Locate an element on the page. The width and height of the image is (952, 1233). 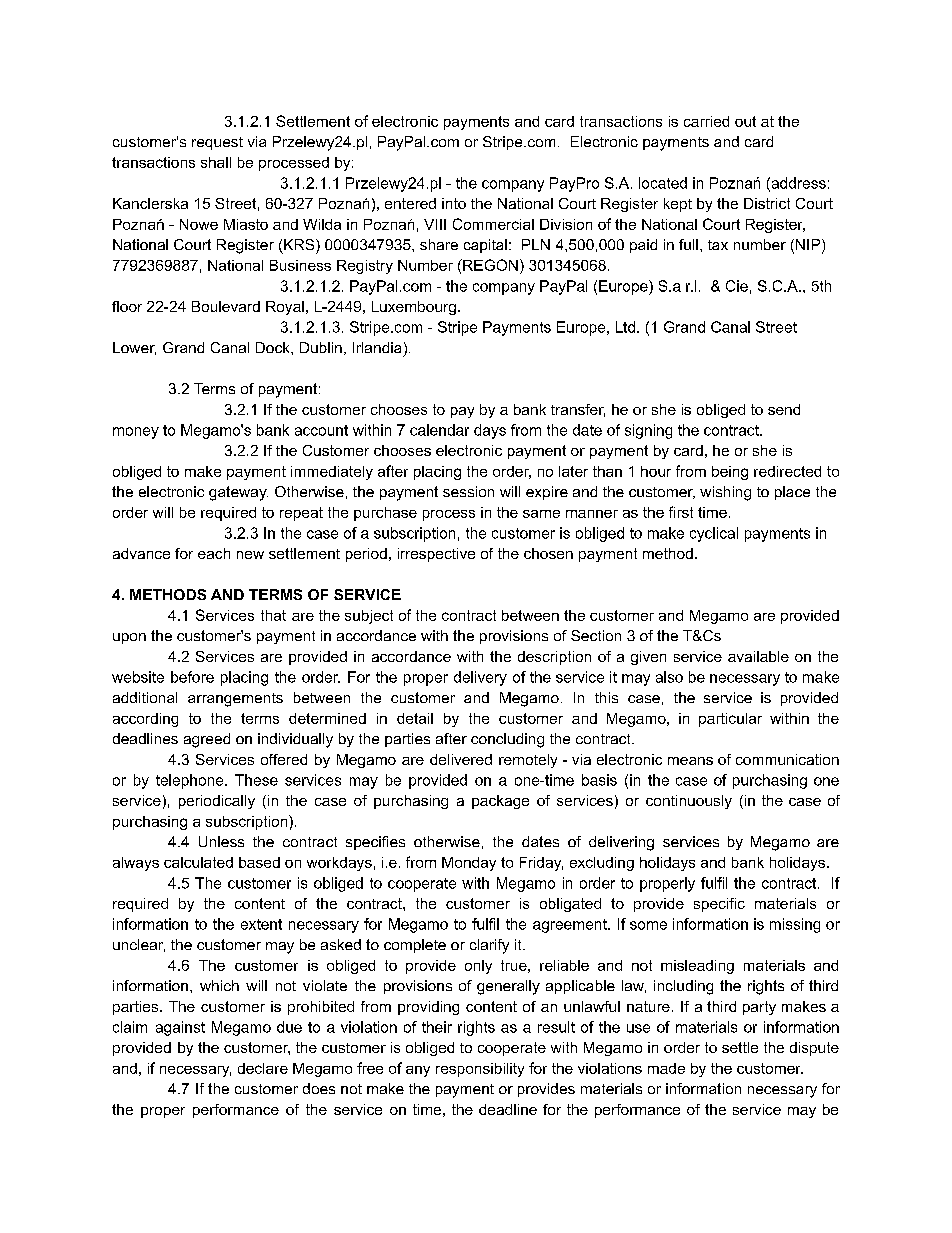
that is located at coordinates (273, 615).
